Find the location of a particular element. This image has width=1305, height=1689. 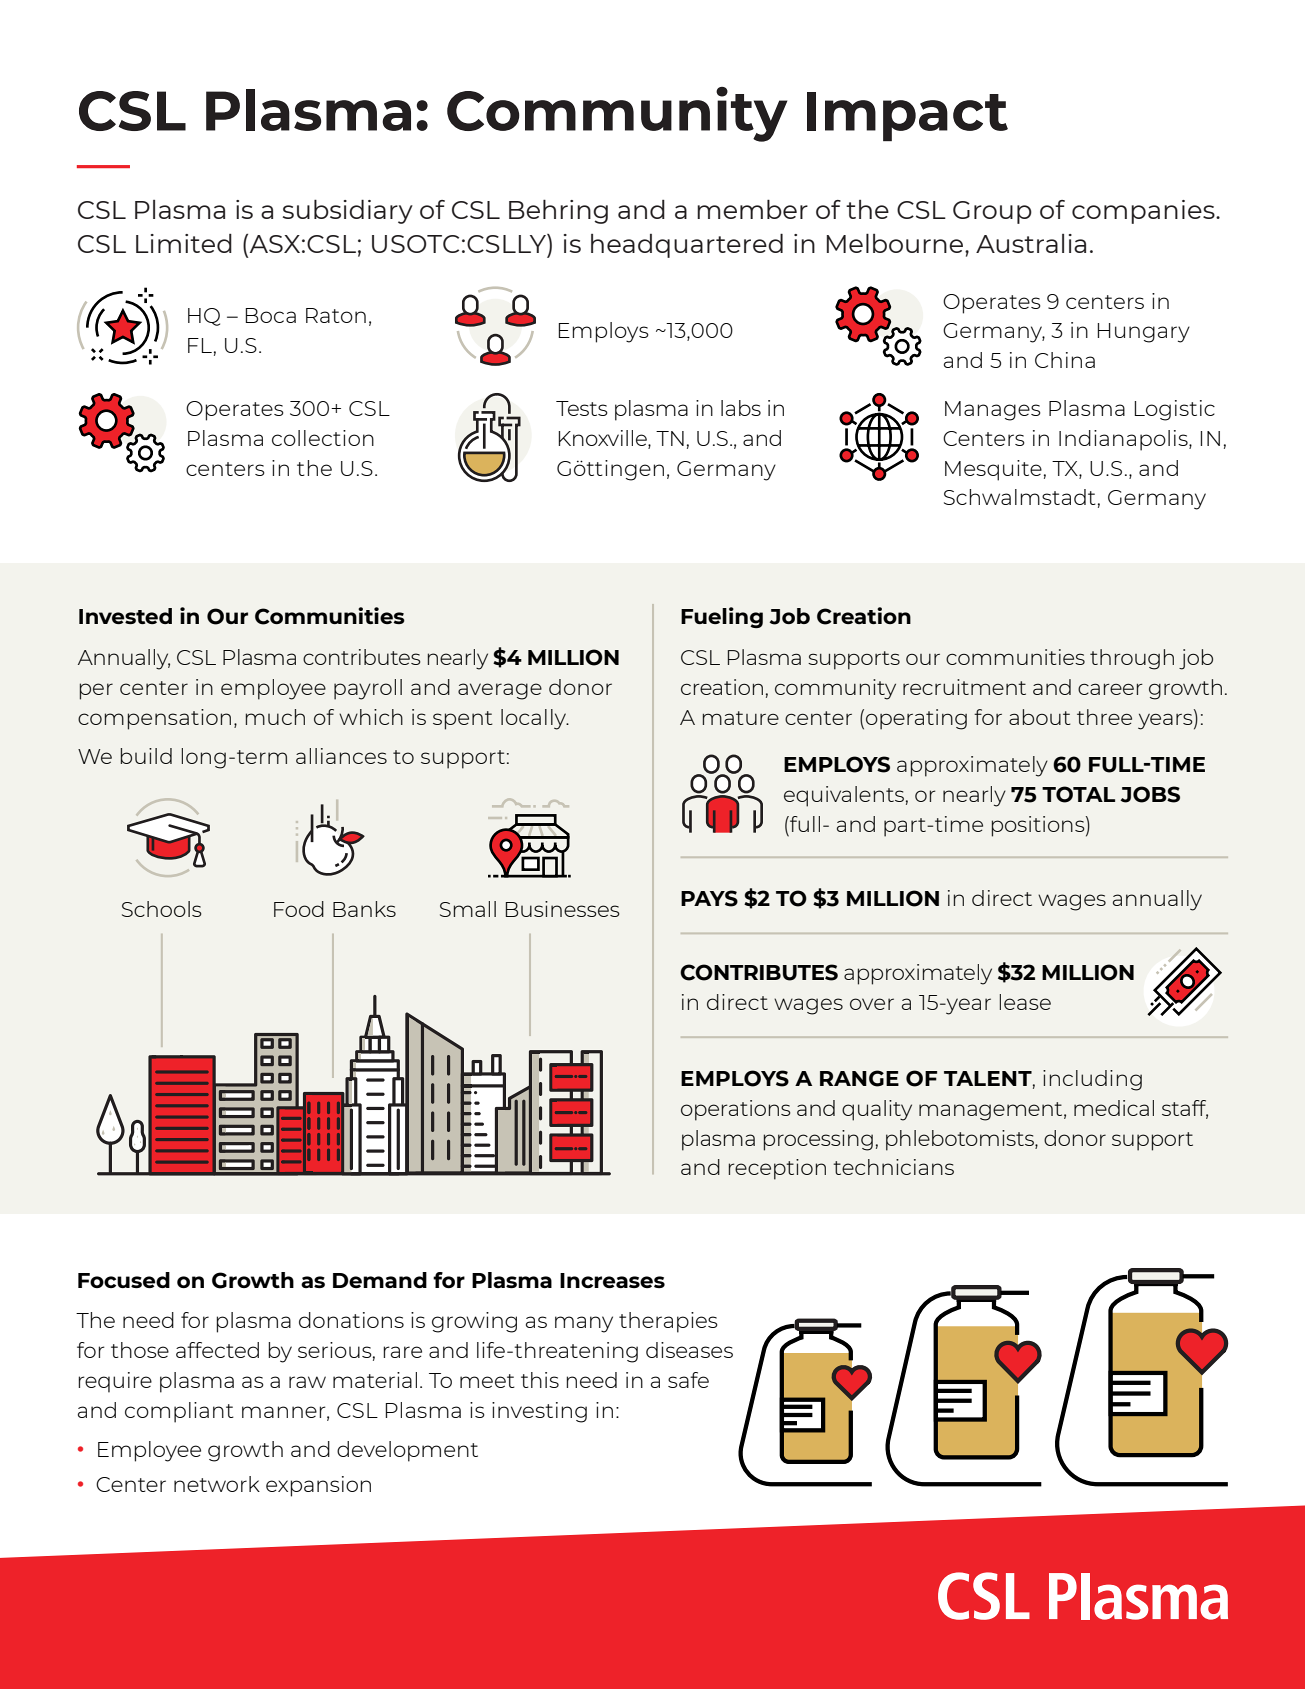

mature is located at coordinates (741, 718).
